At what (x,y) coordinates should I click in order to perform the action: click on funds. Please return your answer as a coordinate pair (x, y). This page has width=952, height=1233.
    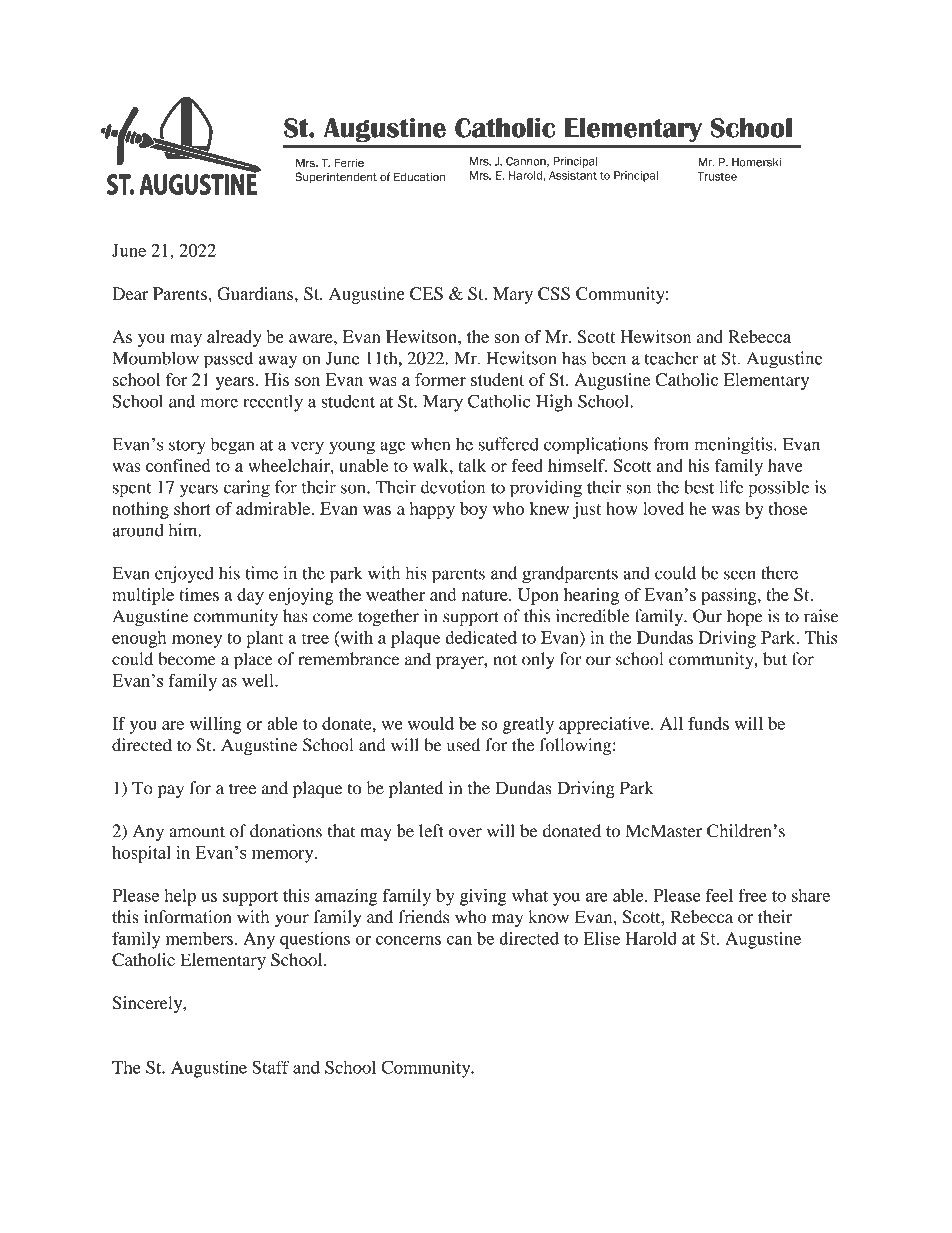
    Looking at the image, I should click on (708, 723).
